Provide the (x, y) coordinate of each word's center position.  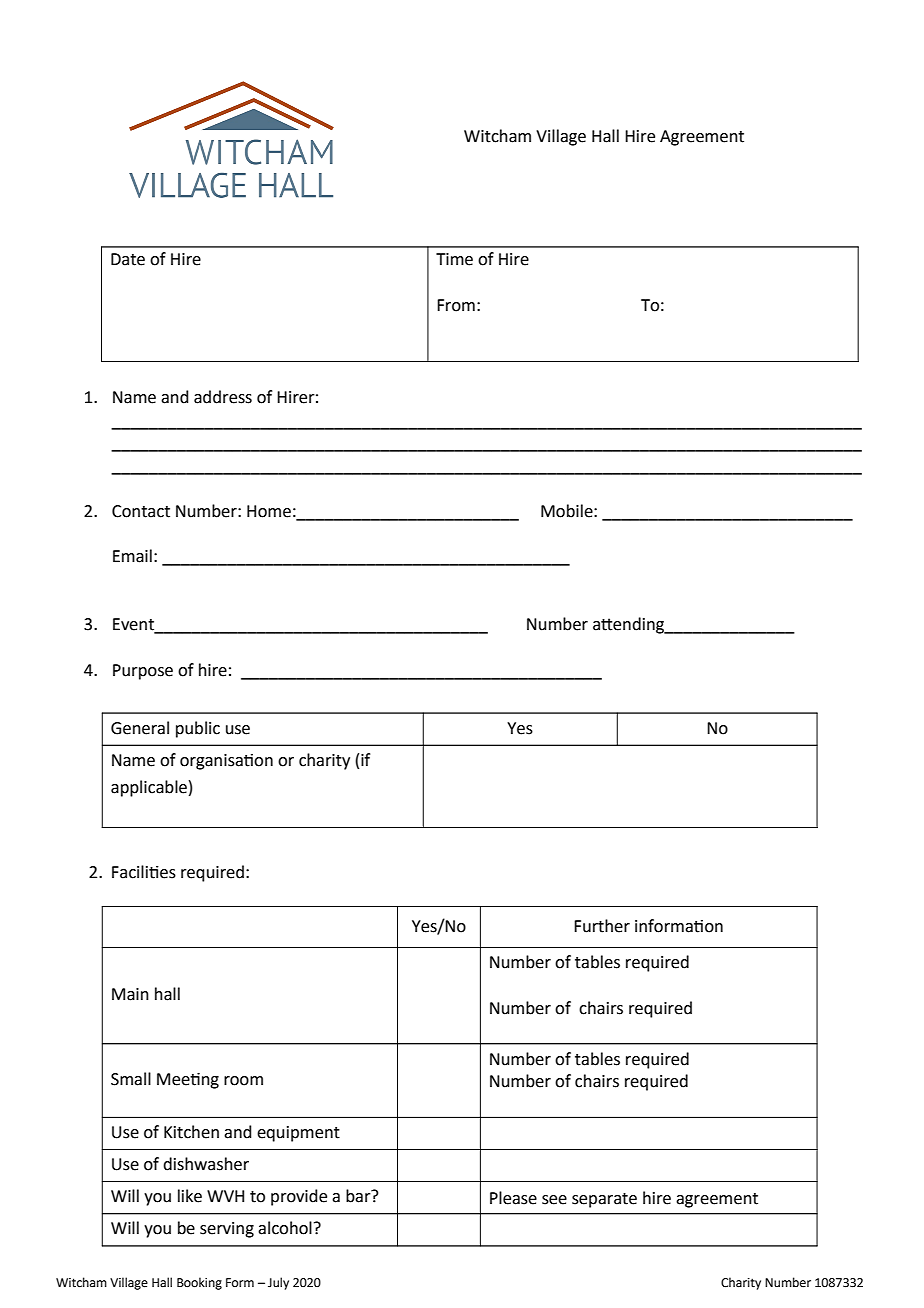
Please (513, 1198)
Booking (199, 1283)
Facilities (144, 872)
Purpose (143, 672)
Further (602, 926)
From (456, 305)
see (554, 1200)
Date (128, 259)
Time (454, 259)
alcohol (285, 1228)
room (243, 1081)
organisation (226, 762)
